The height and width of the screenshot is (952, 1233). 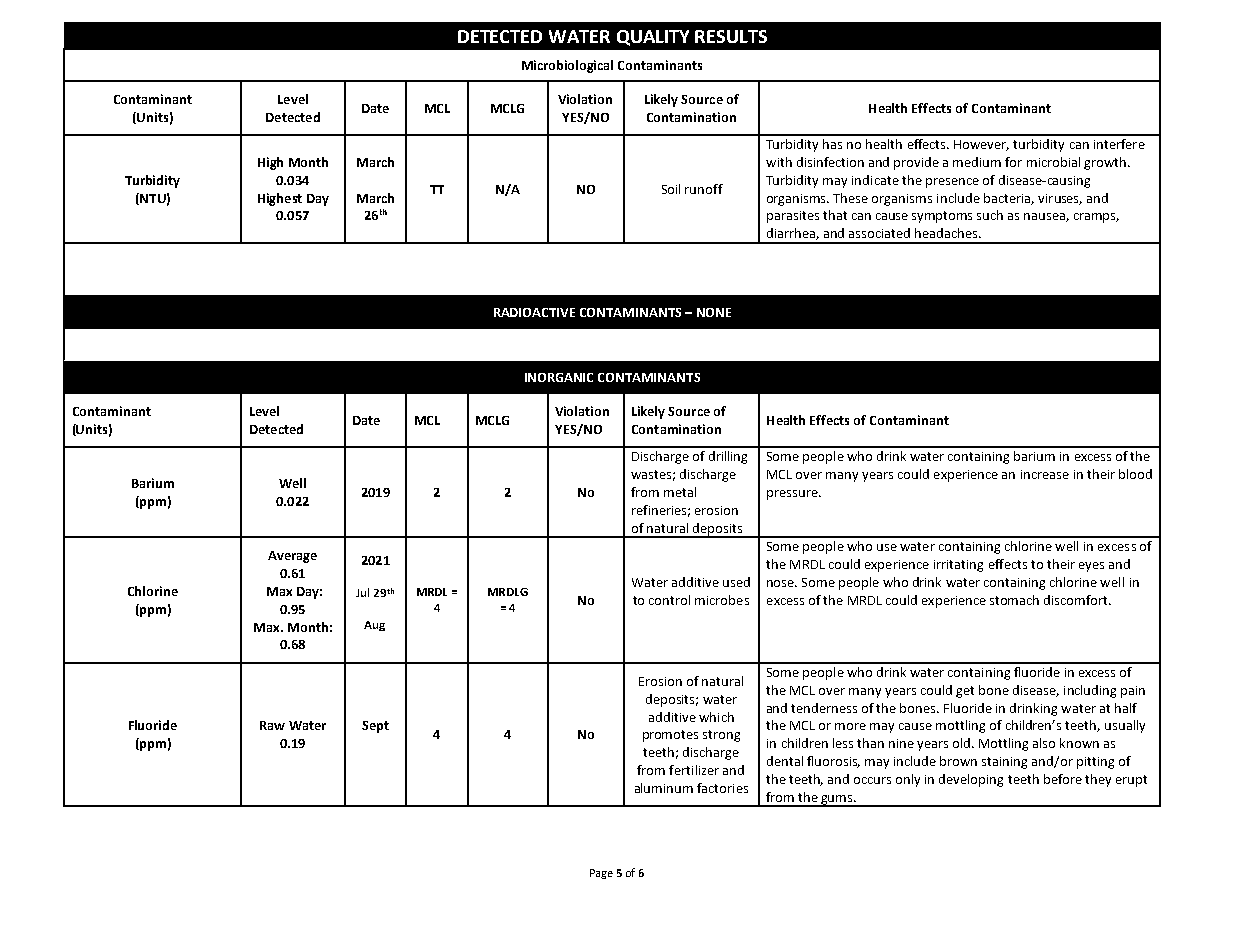 I want to click on Raw, so click(x=272, y=725).
